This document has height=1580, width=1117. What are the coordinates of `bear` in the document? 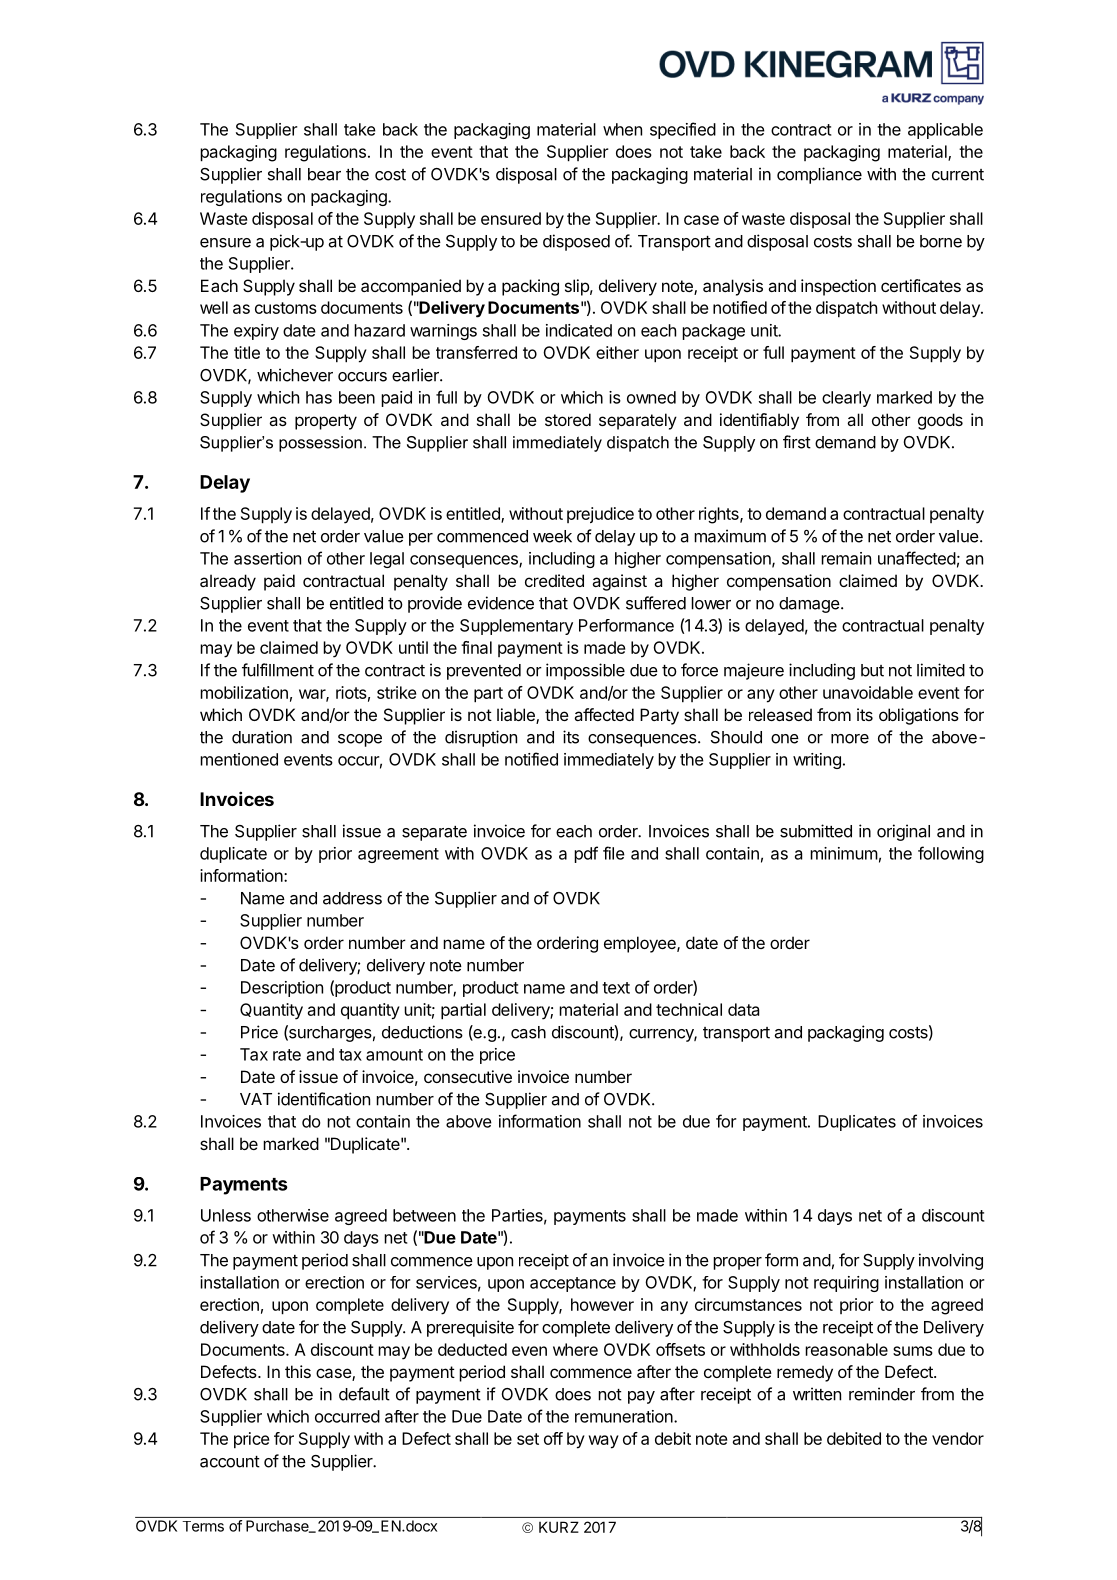 It's located at (324, 174).
